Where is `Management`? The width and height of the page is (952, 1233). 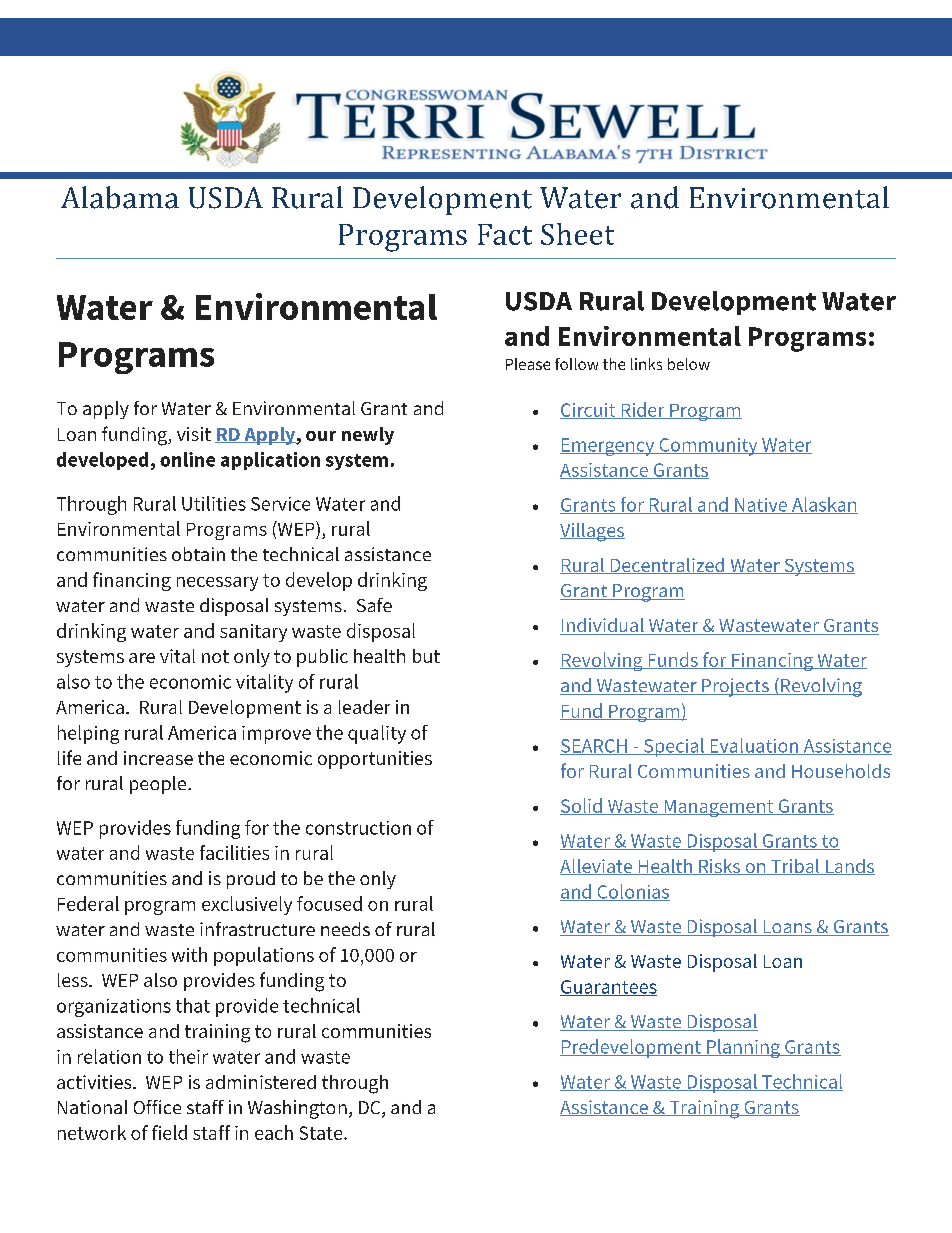
Management is located at coordinates (719, 808).
